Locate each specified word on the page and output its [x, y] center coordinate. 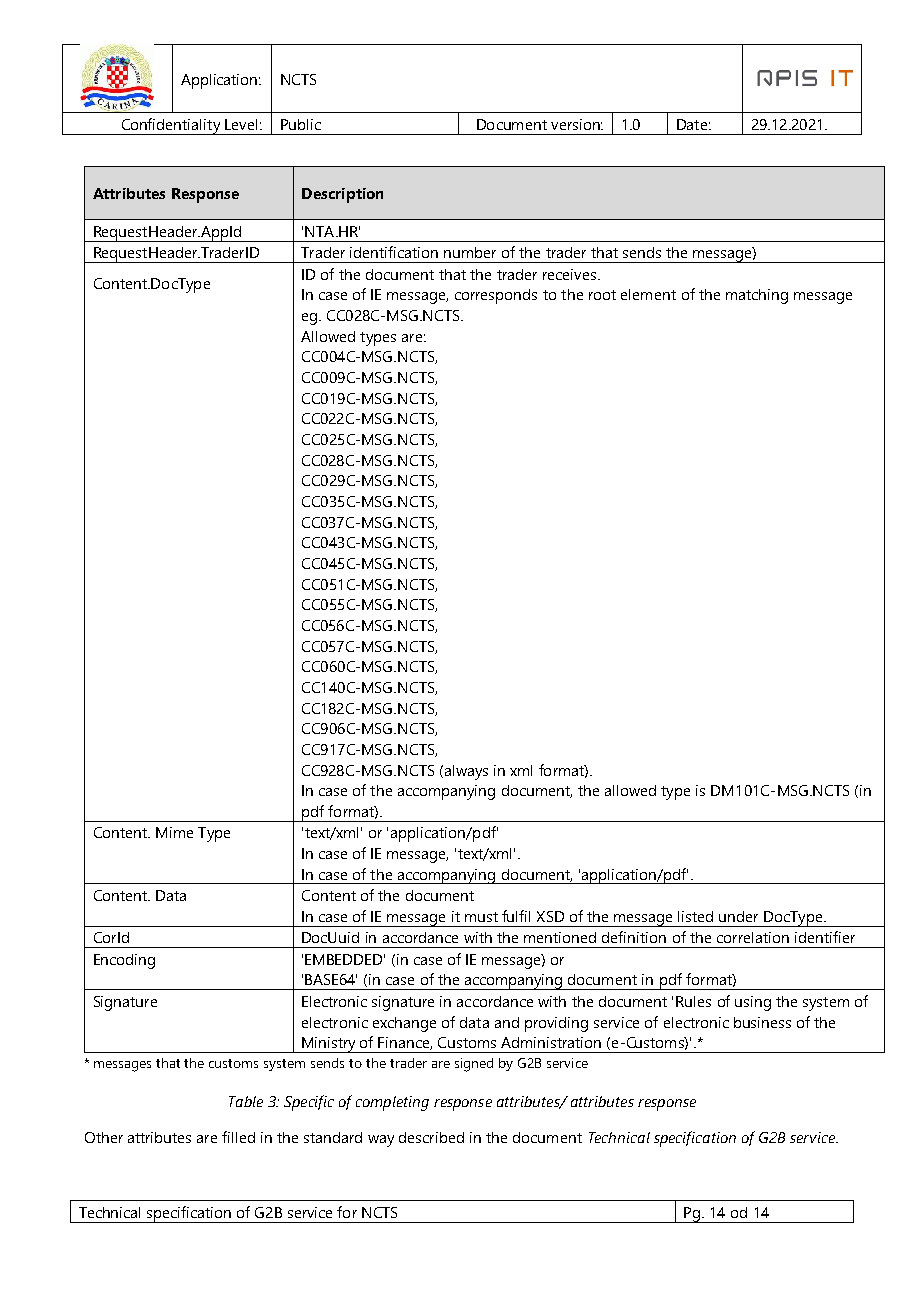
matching [757, 296]
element [648, 294]
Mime [174, 832]
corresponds [496, 296]
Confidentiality [171, 126]
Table [246, 1101]
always [465, 772]
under [738, 916]
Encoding [124, 961]
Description [342, 195]
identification [394, 252]
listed [695, 916]
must [481, 917]
